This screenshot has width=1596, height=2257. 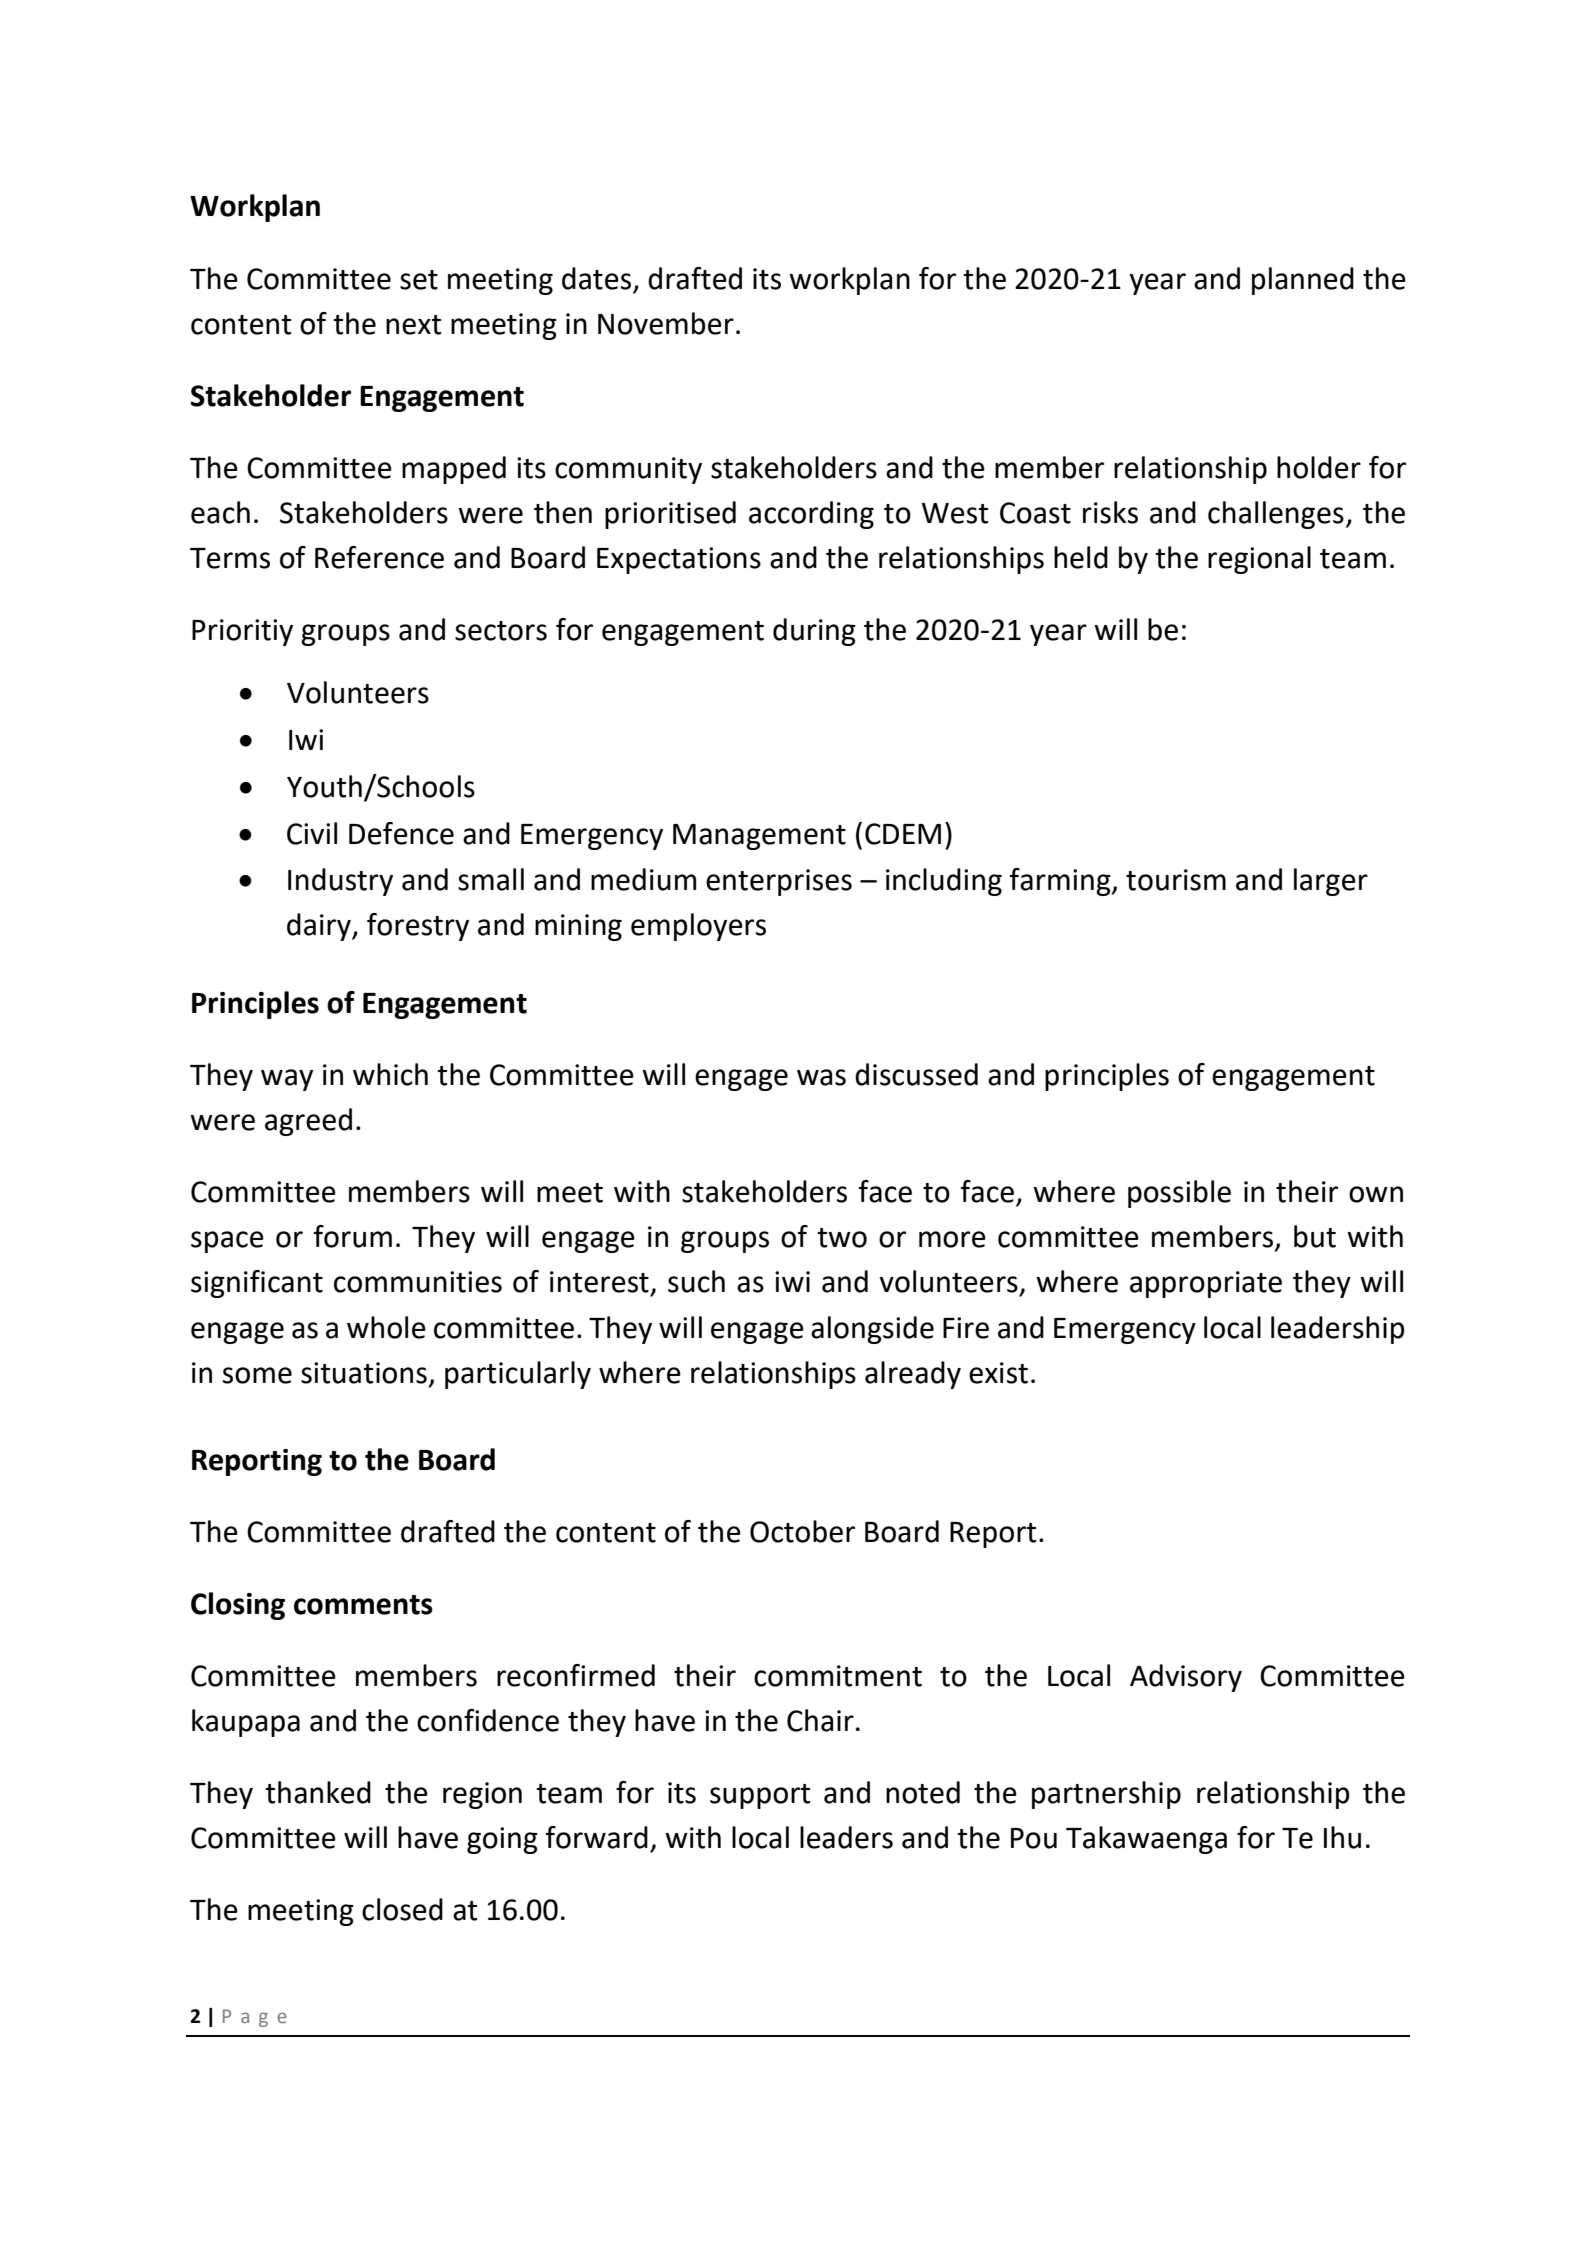 What do you see at coordinates (402, 1909) in the screenshot?
I see `closed` at bounding box center [402, 1909].
